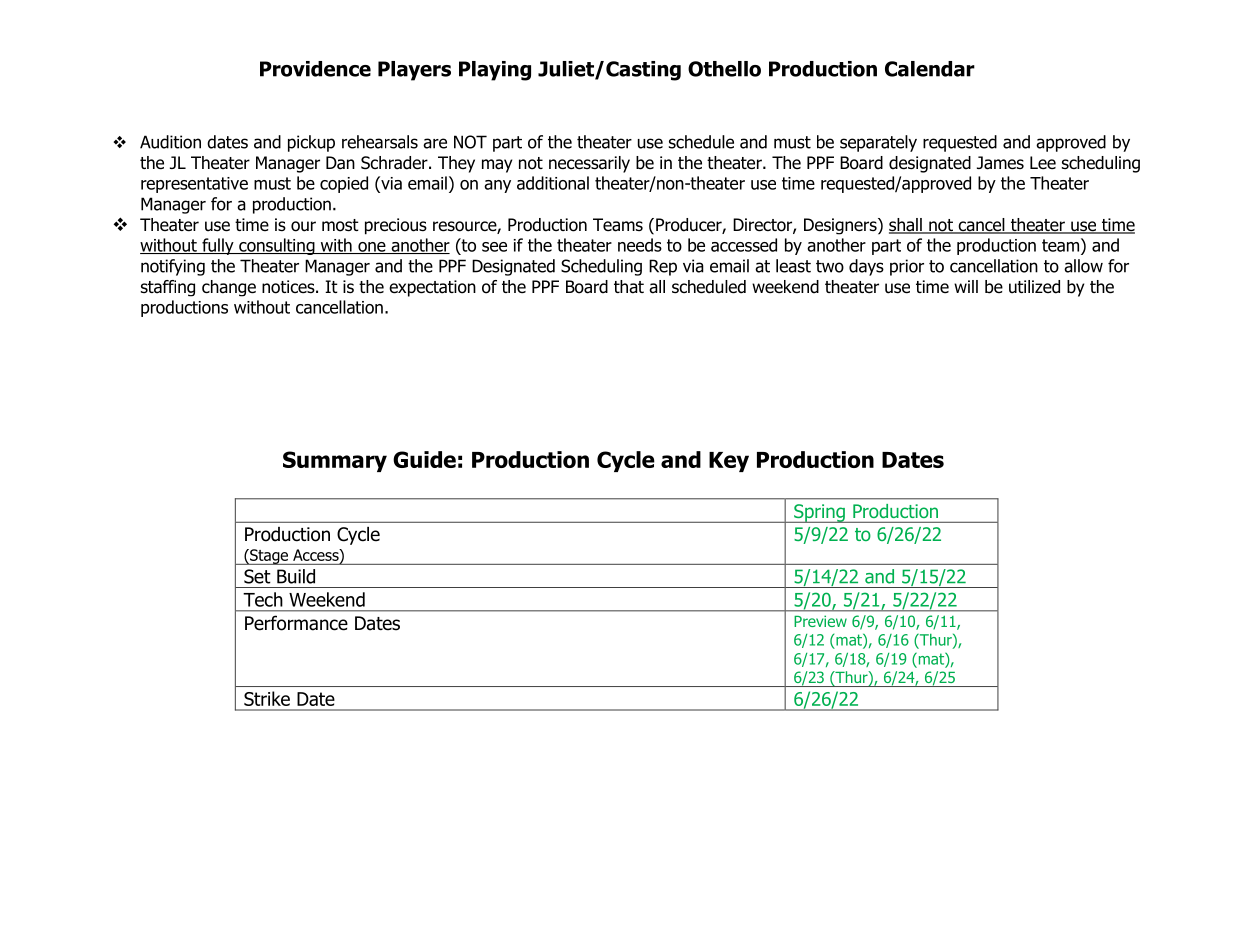  Describe the element at coordinates (820, 621) in the screenshot. I see `Preview` at that location.
